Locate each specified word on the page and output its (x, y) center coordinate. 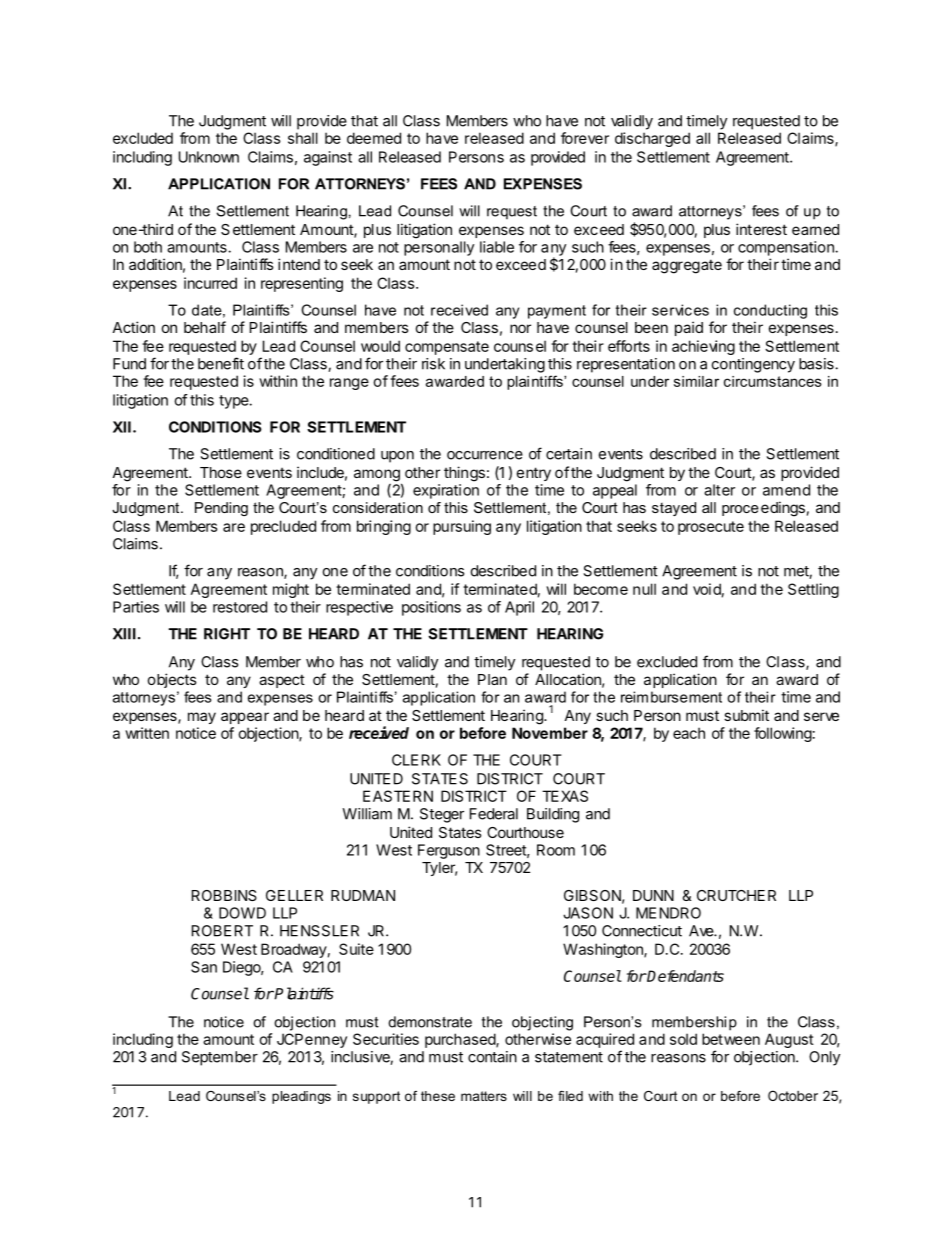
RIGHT (227, 634)
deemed (374, 138)
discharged (652, 139)
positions (431, 608)
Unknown (209, 157)
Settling (813, 590)
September (220, 1058)
